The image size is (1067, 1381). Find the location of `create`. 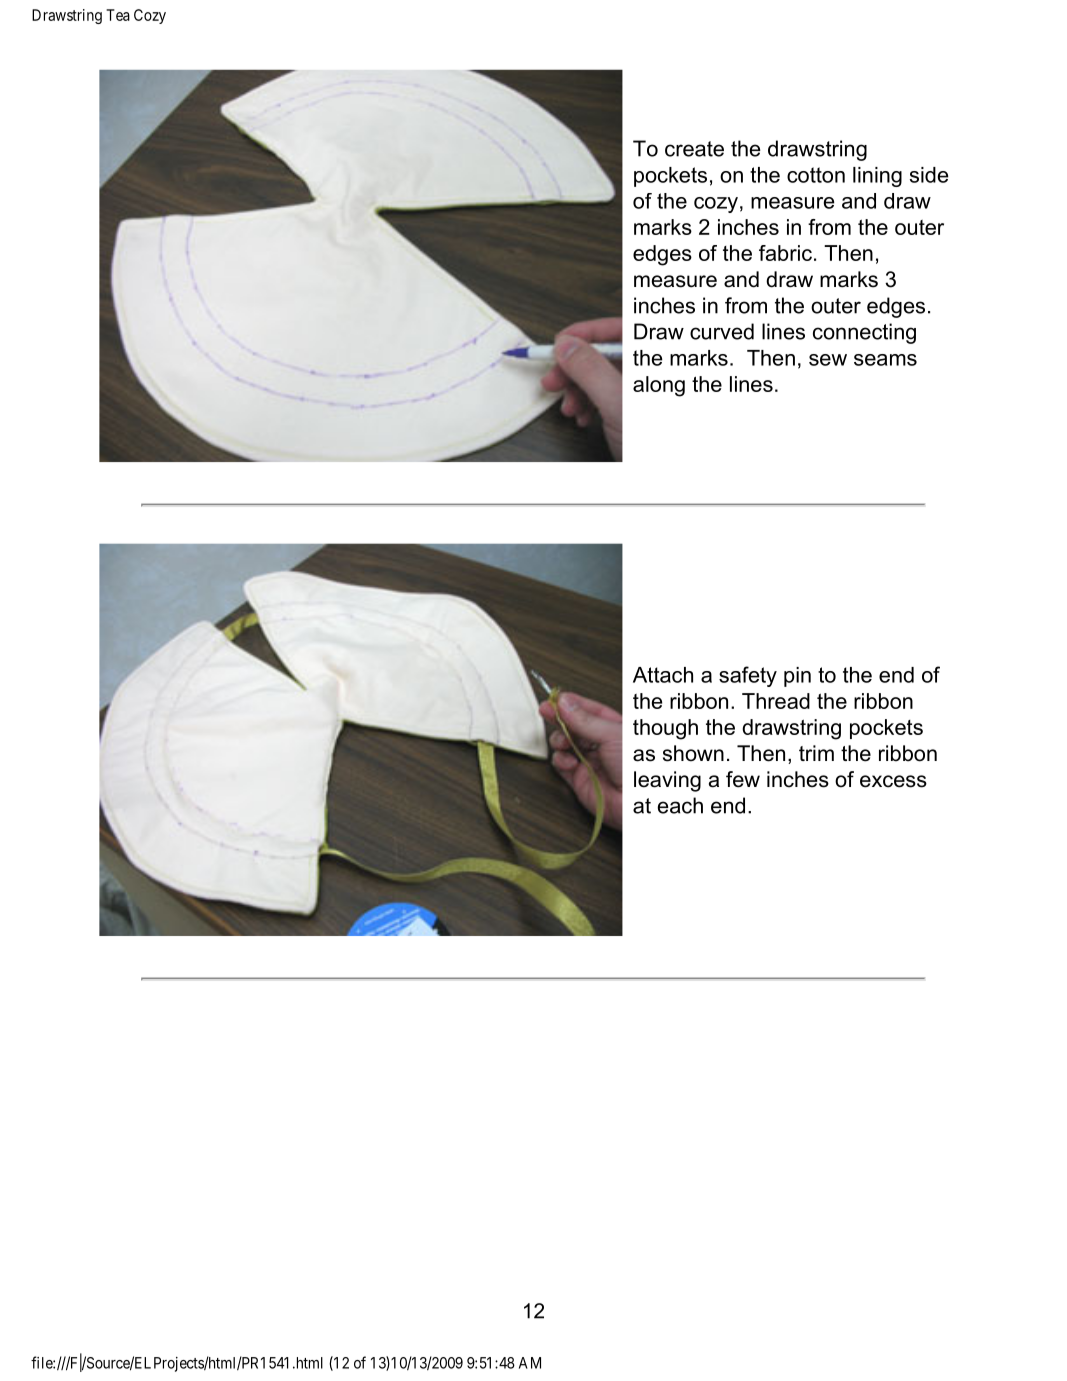

create is located at coordinates (694, 149).
